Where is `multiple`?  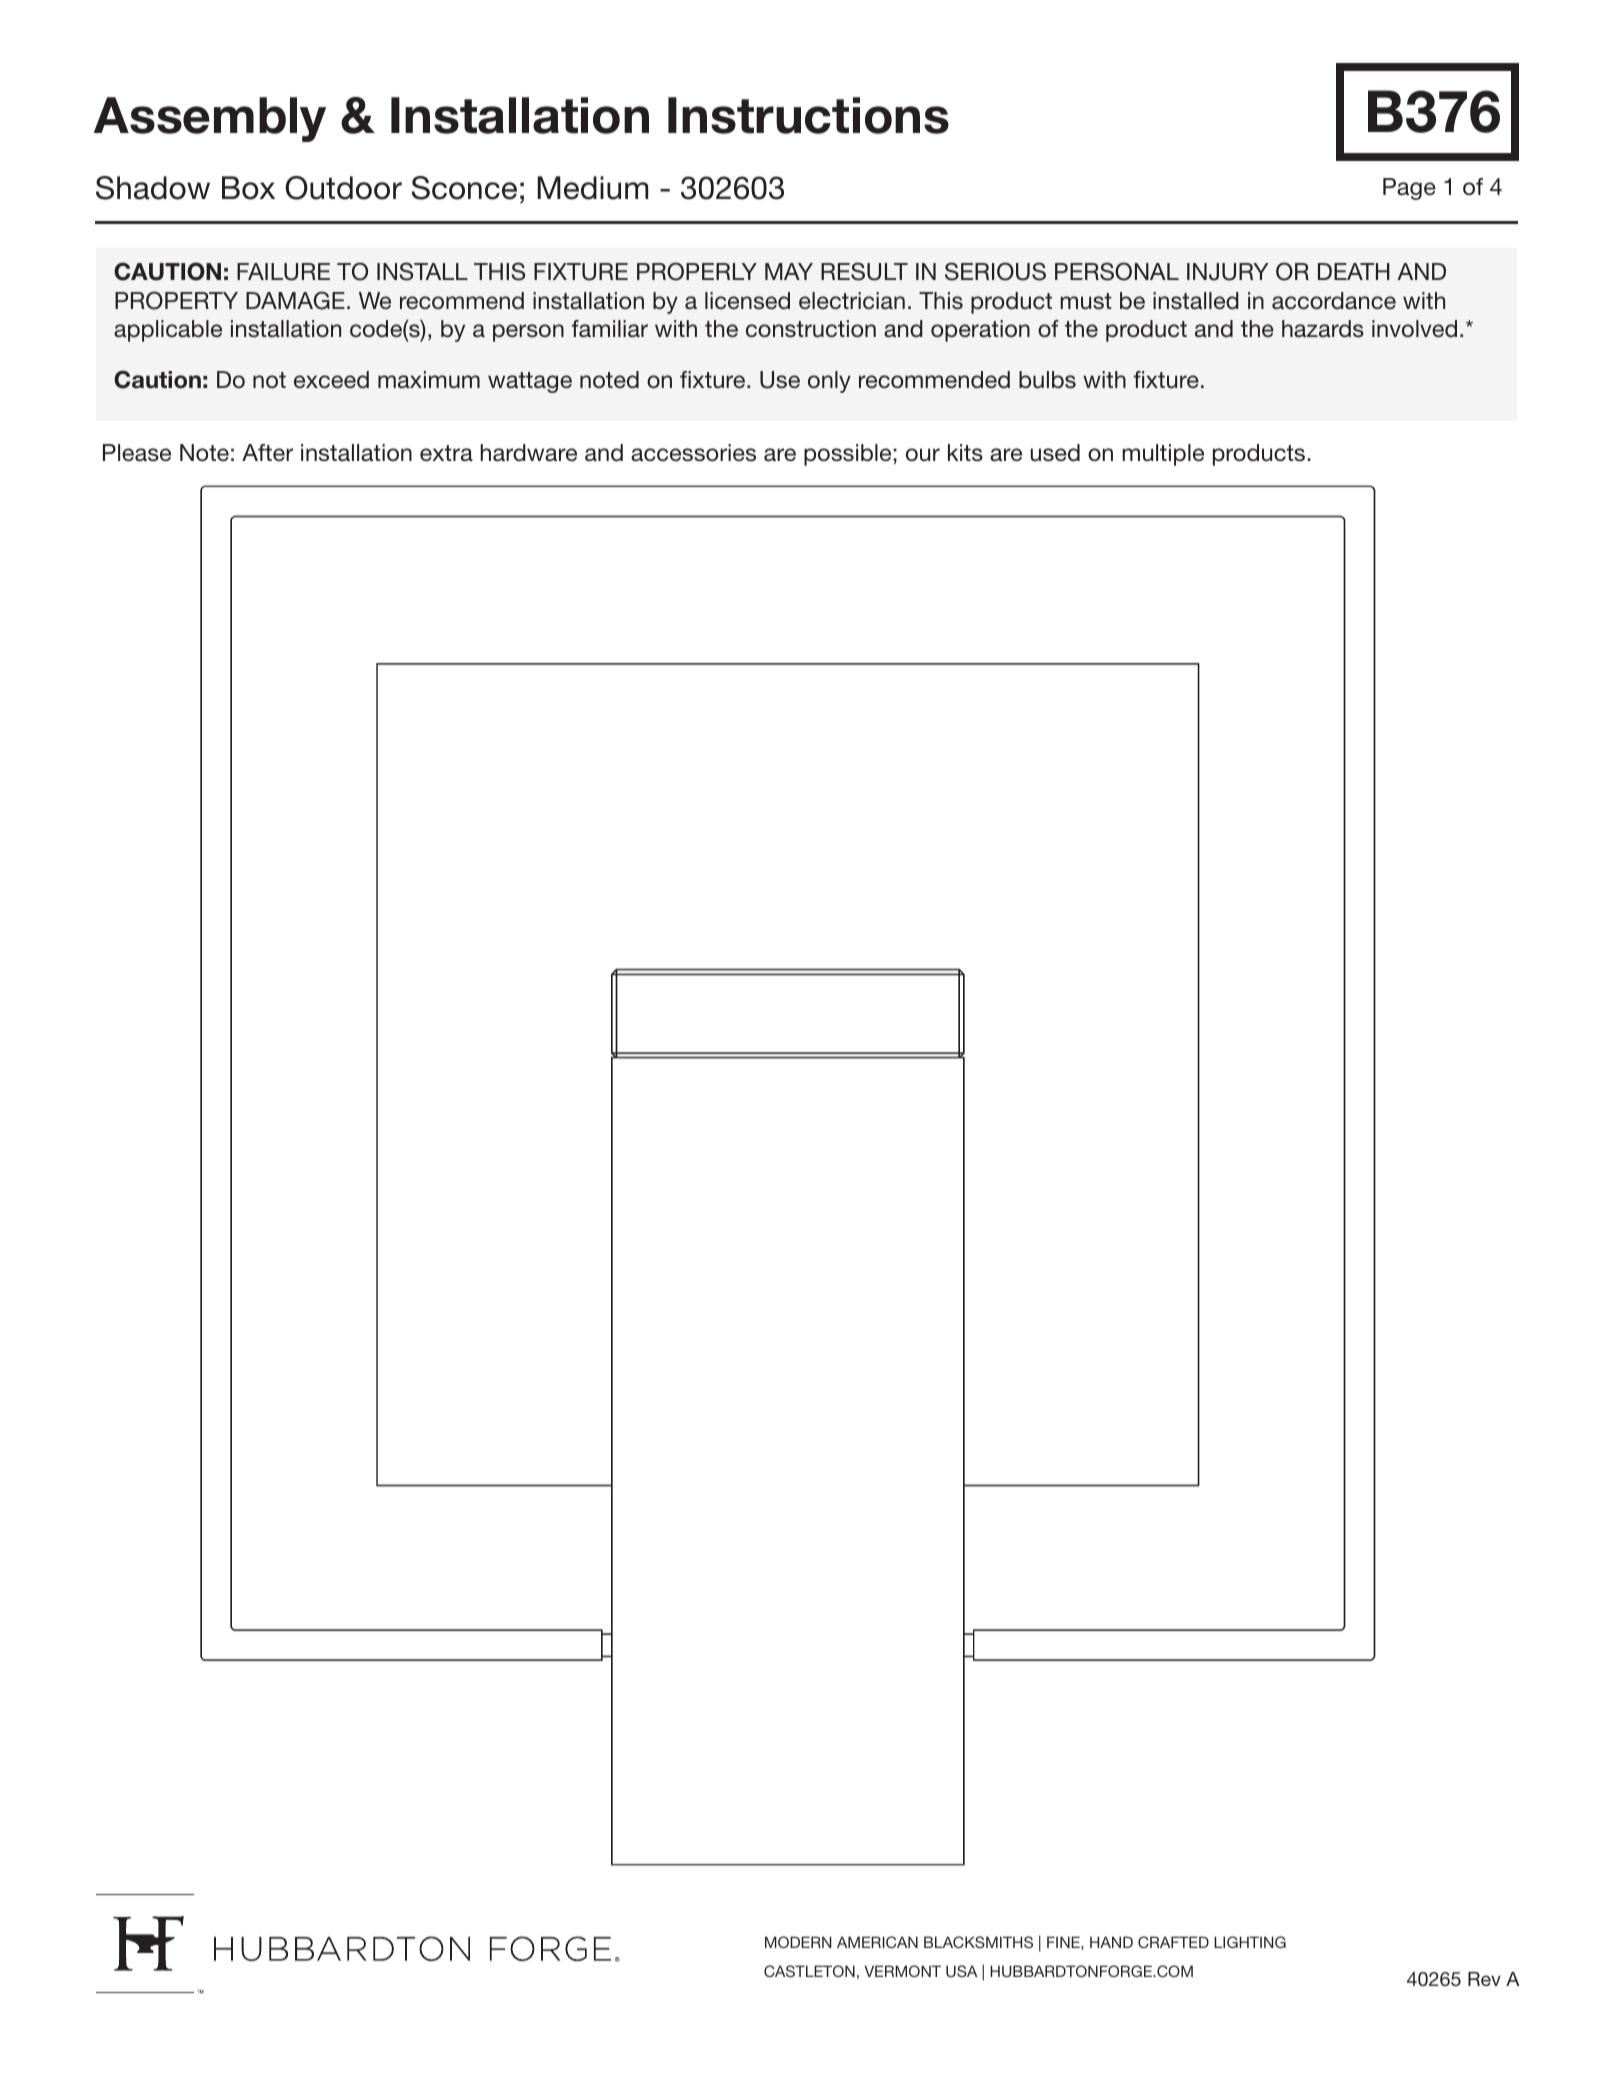
multiple is located at coordinates (1163, 455).
